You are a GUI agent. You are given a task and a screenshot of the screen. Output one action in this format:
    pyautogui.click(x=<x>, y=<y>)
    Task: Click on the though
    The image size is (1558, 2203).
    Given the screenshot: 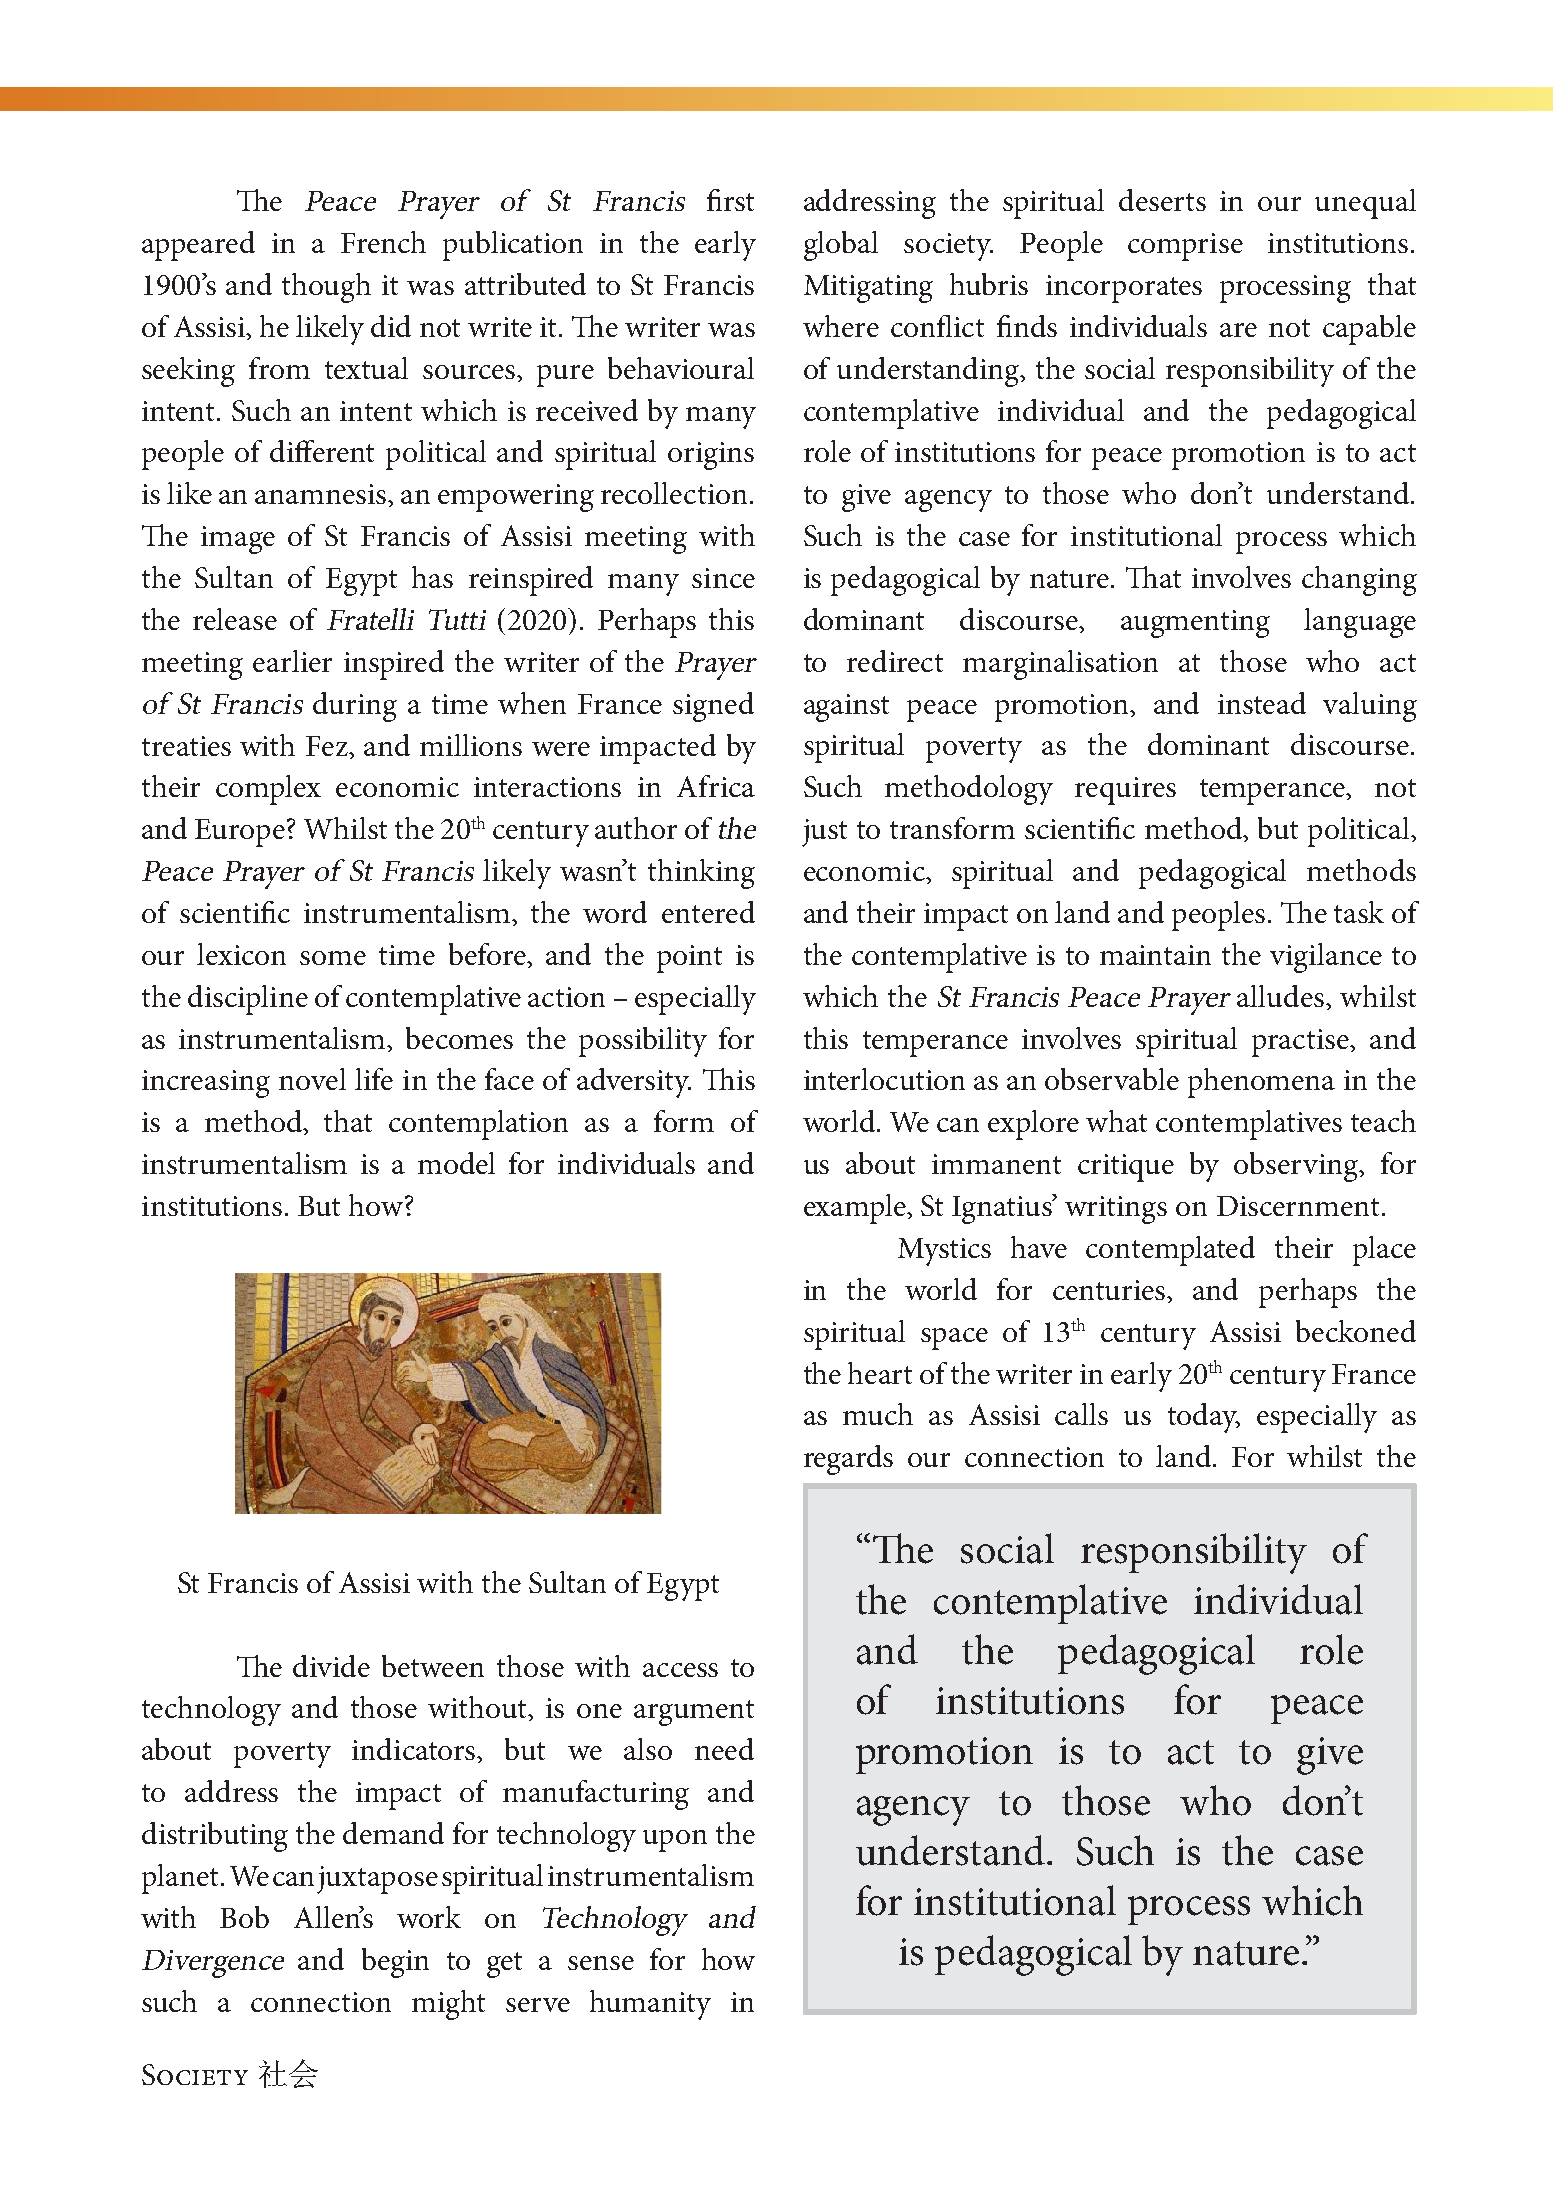 What is the action you would take?
    pyautogui.click(x=326, y=288)
